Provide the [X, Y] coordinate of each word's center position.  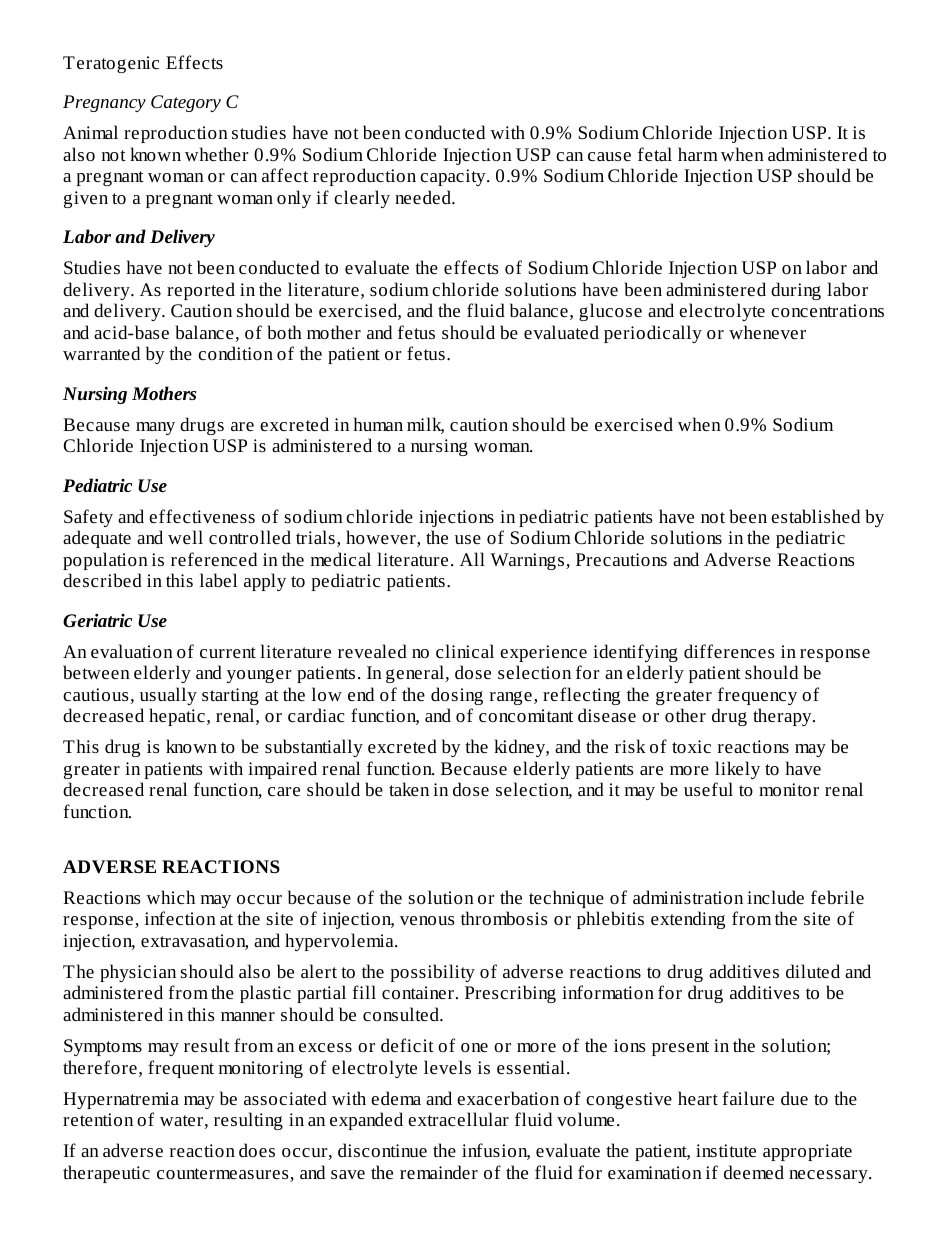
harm [698, 154]
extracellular [458, 1119]
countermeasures [224, 1175]
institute [726, 1150]
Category [186, 103]
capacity [454, 177]
